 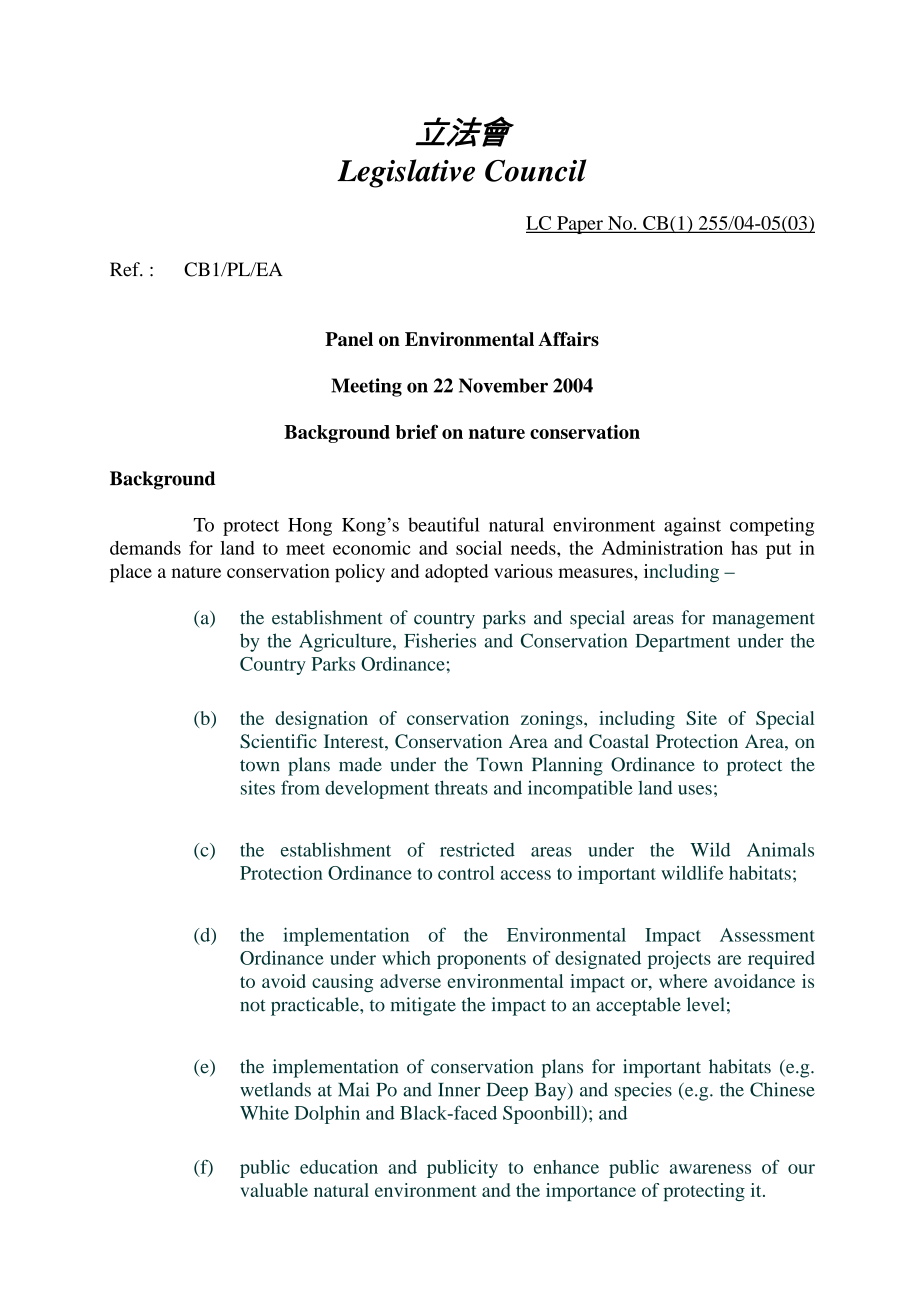 What do you see at coordinates (300, 787) in the screenshot?
I see `from` at bounding box center [300, 787].
